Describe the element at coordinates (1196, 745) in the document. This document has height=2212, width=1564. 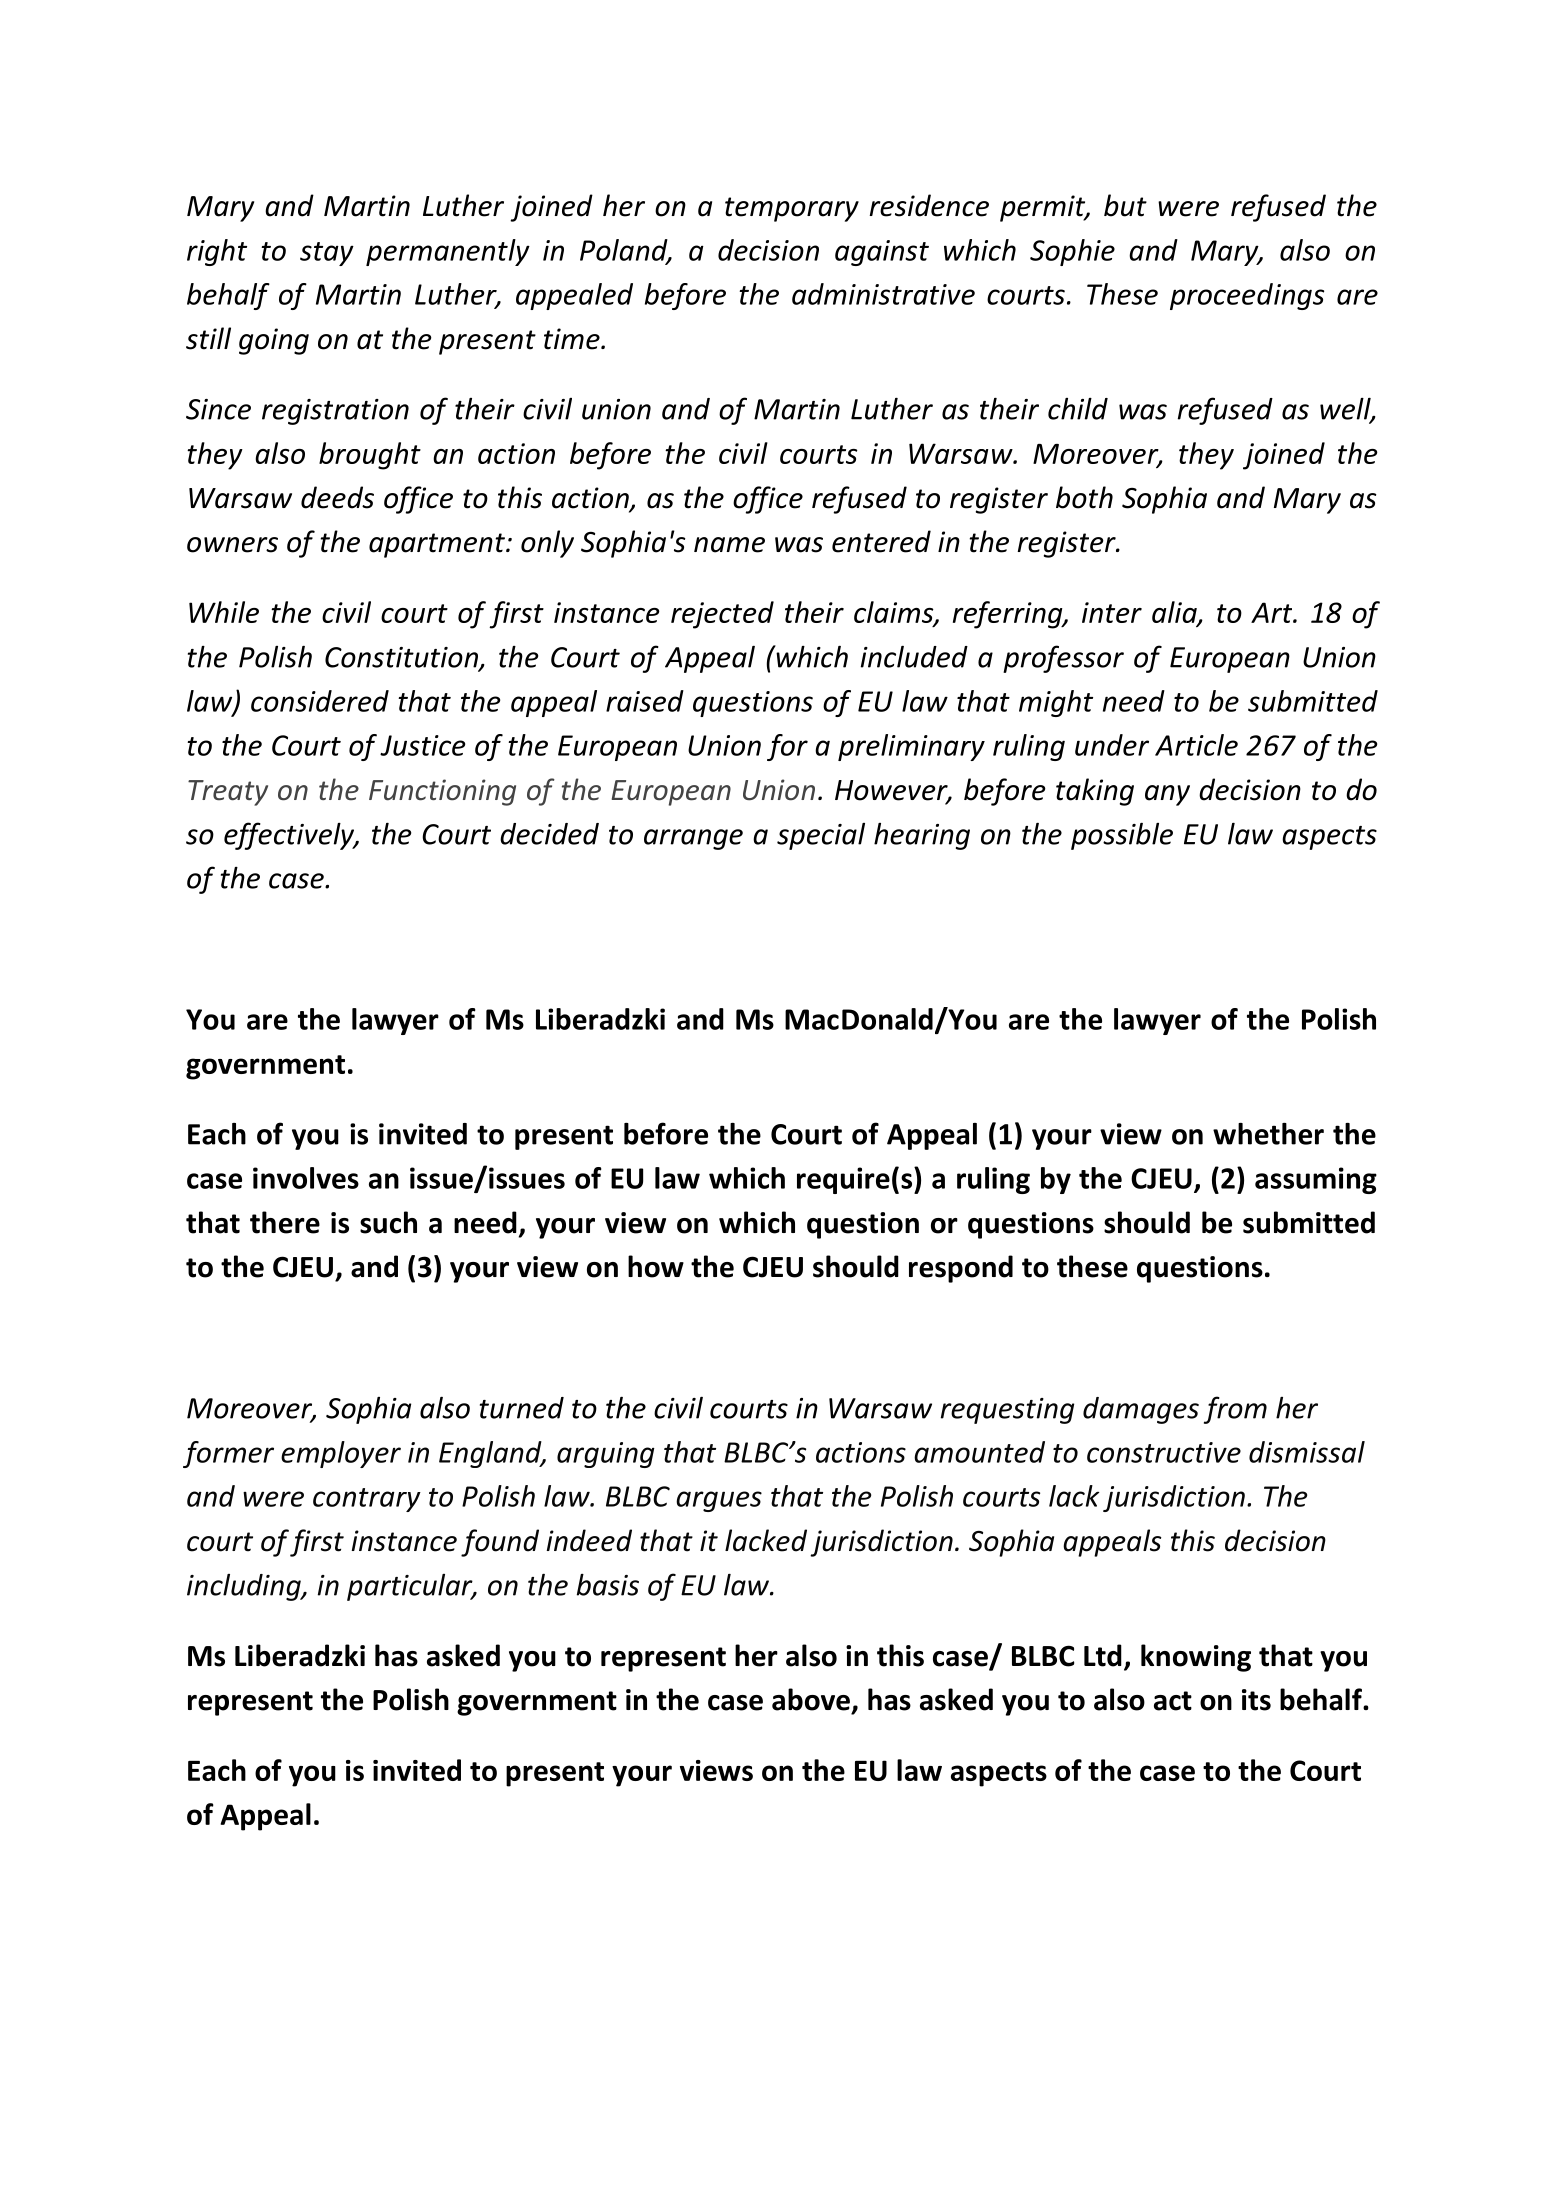
I see `Article` at that location.
